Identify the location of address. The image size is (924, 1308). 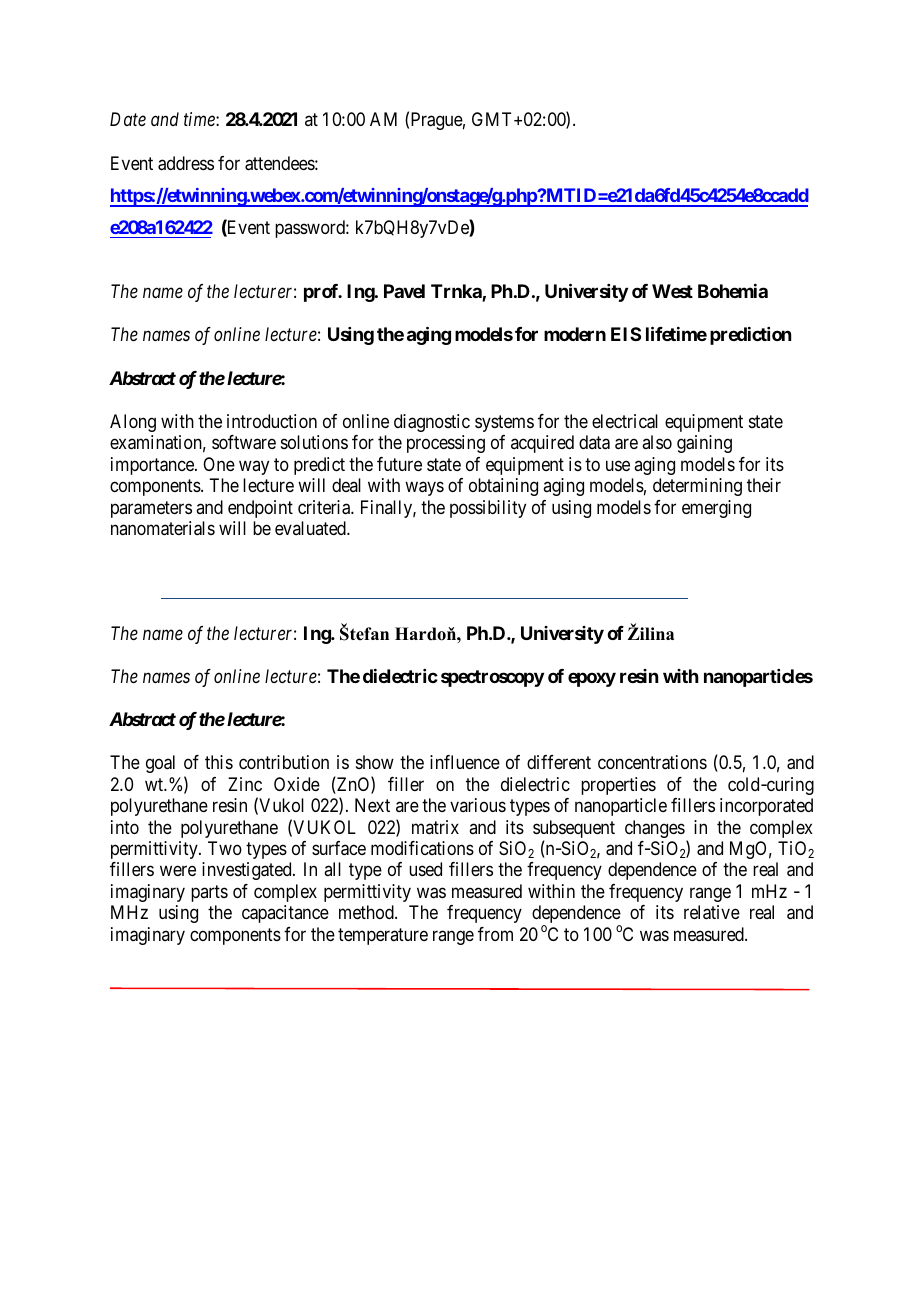
(186, 163).
